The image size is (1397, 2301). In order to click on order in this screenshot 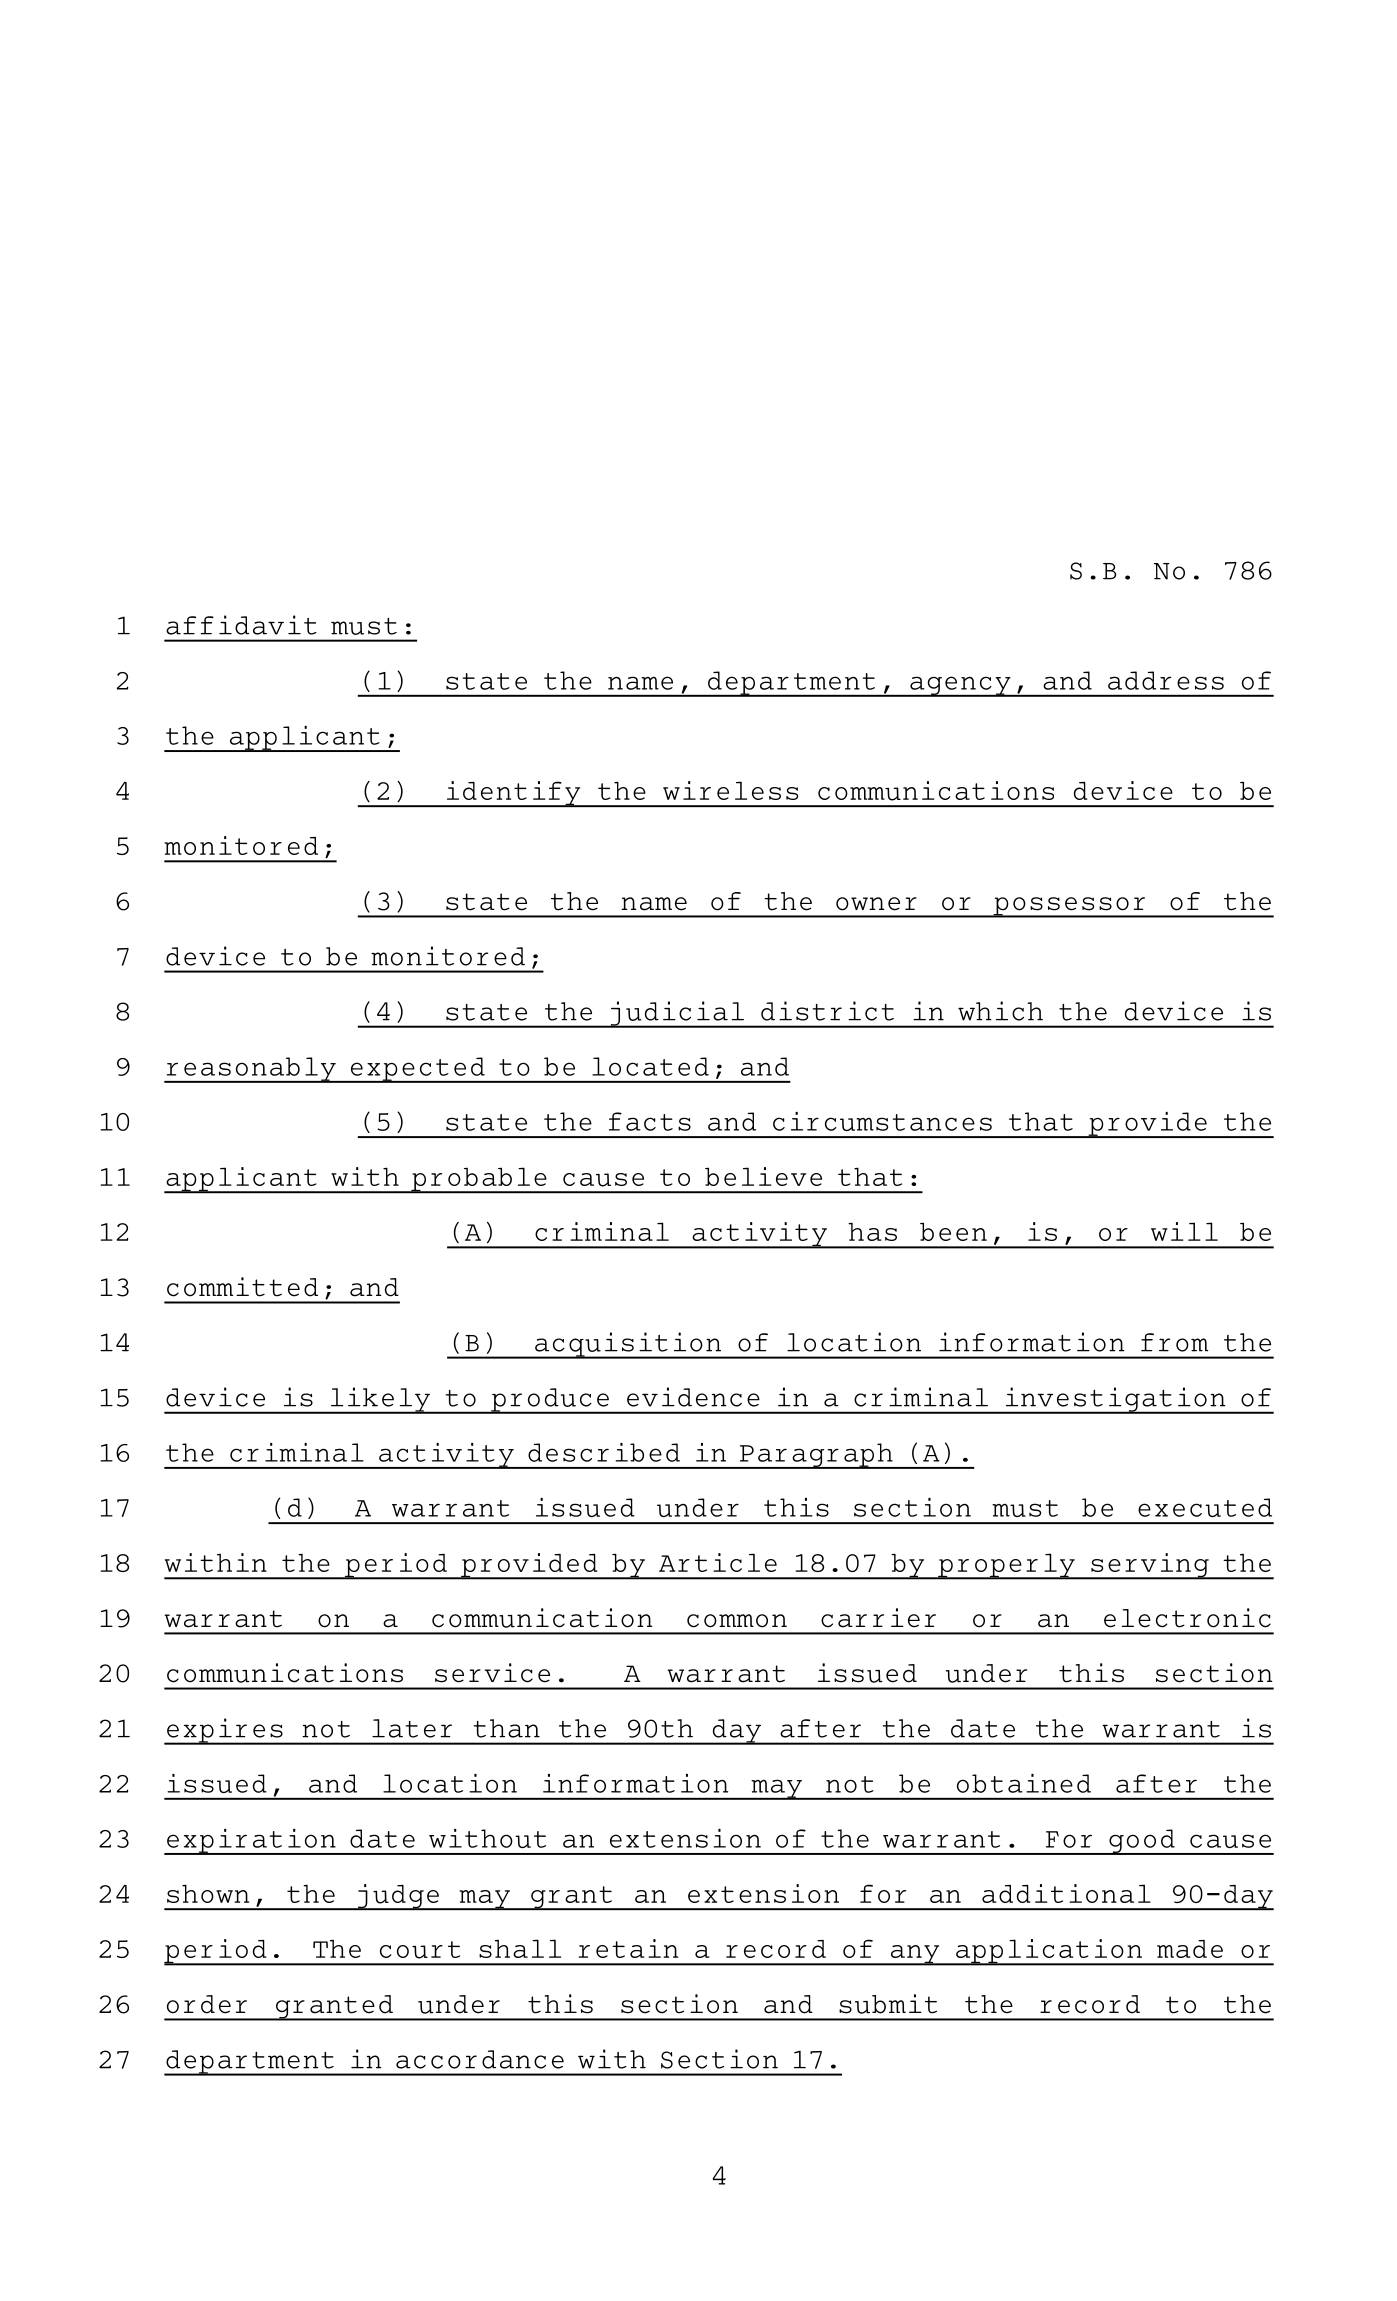, I will do `click(207, 2004)`.
